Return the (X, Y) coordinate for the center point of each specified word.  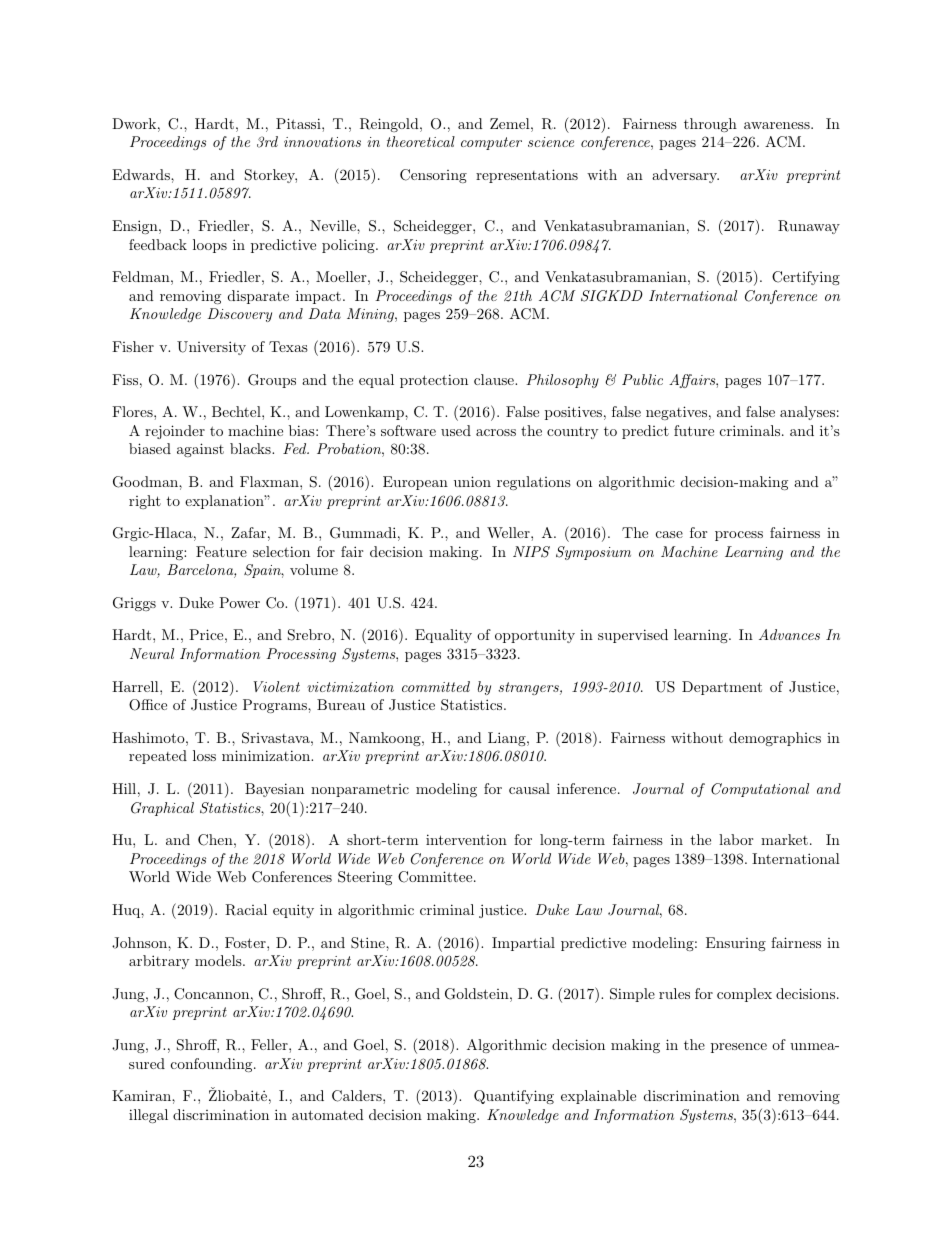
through (710, 125)
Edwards (142, 174)
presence (739, 1048)
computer (491, 143)
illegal (148, 1116)
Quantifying (514, 1097)
